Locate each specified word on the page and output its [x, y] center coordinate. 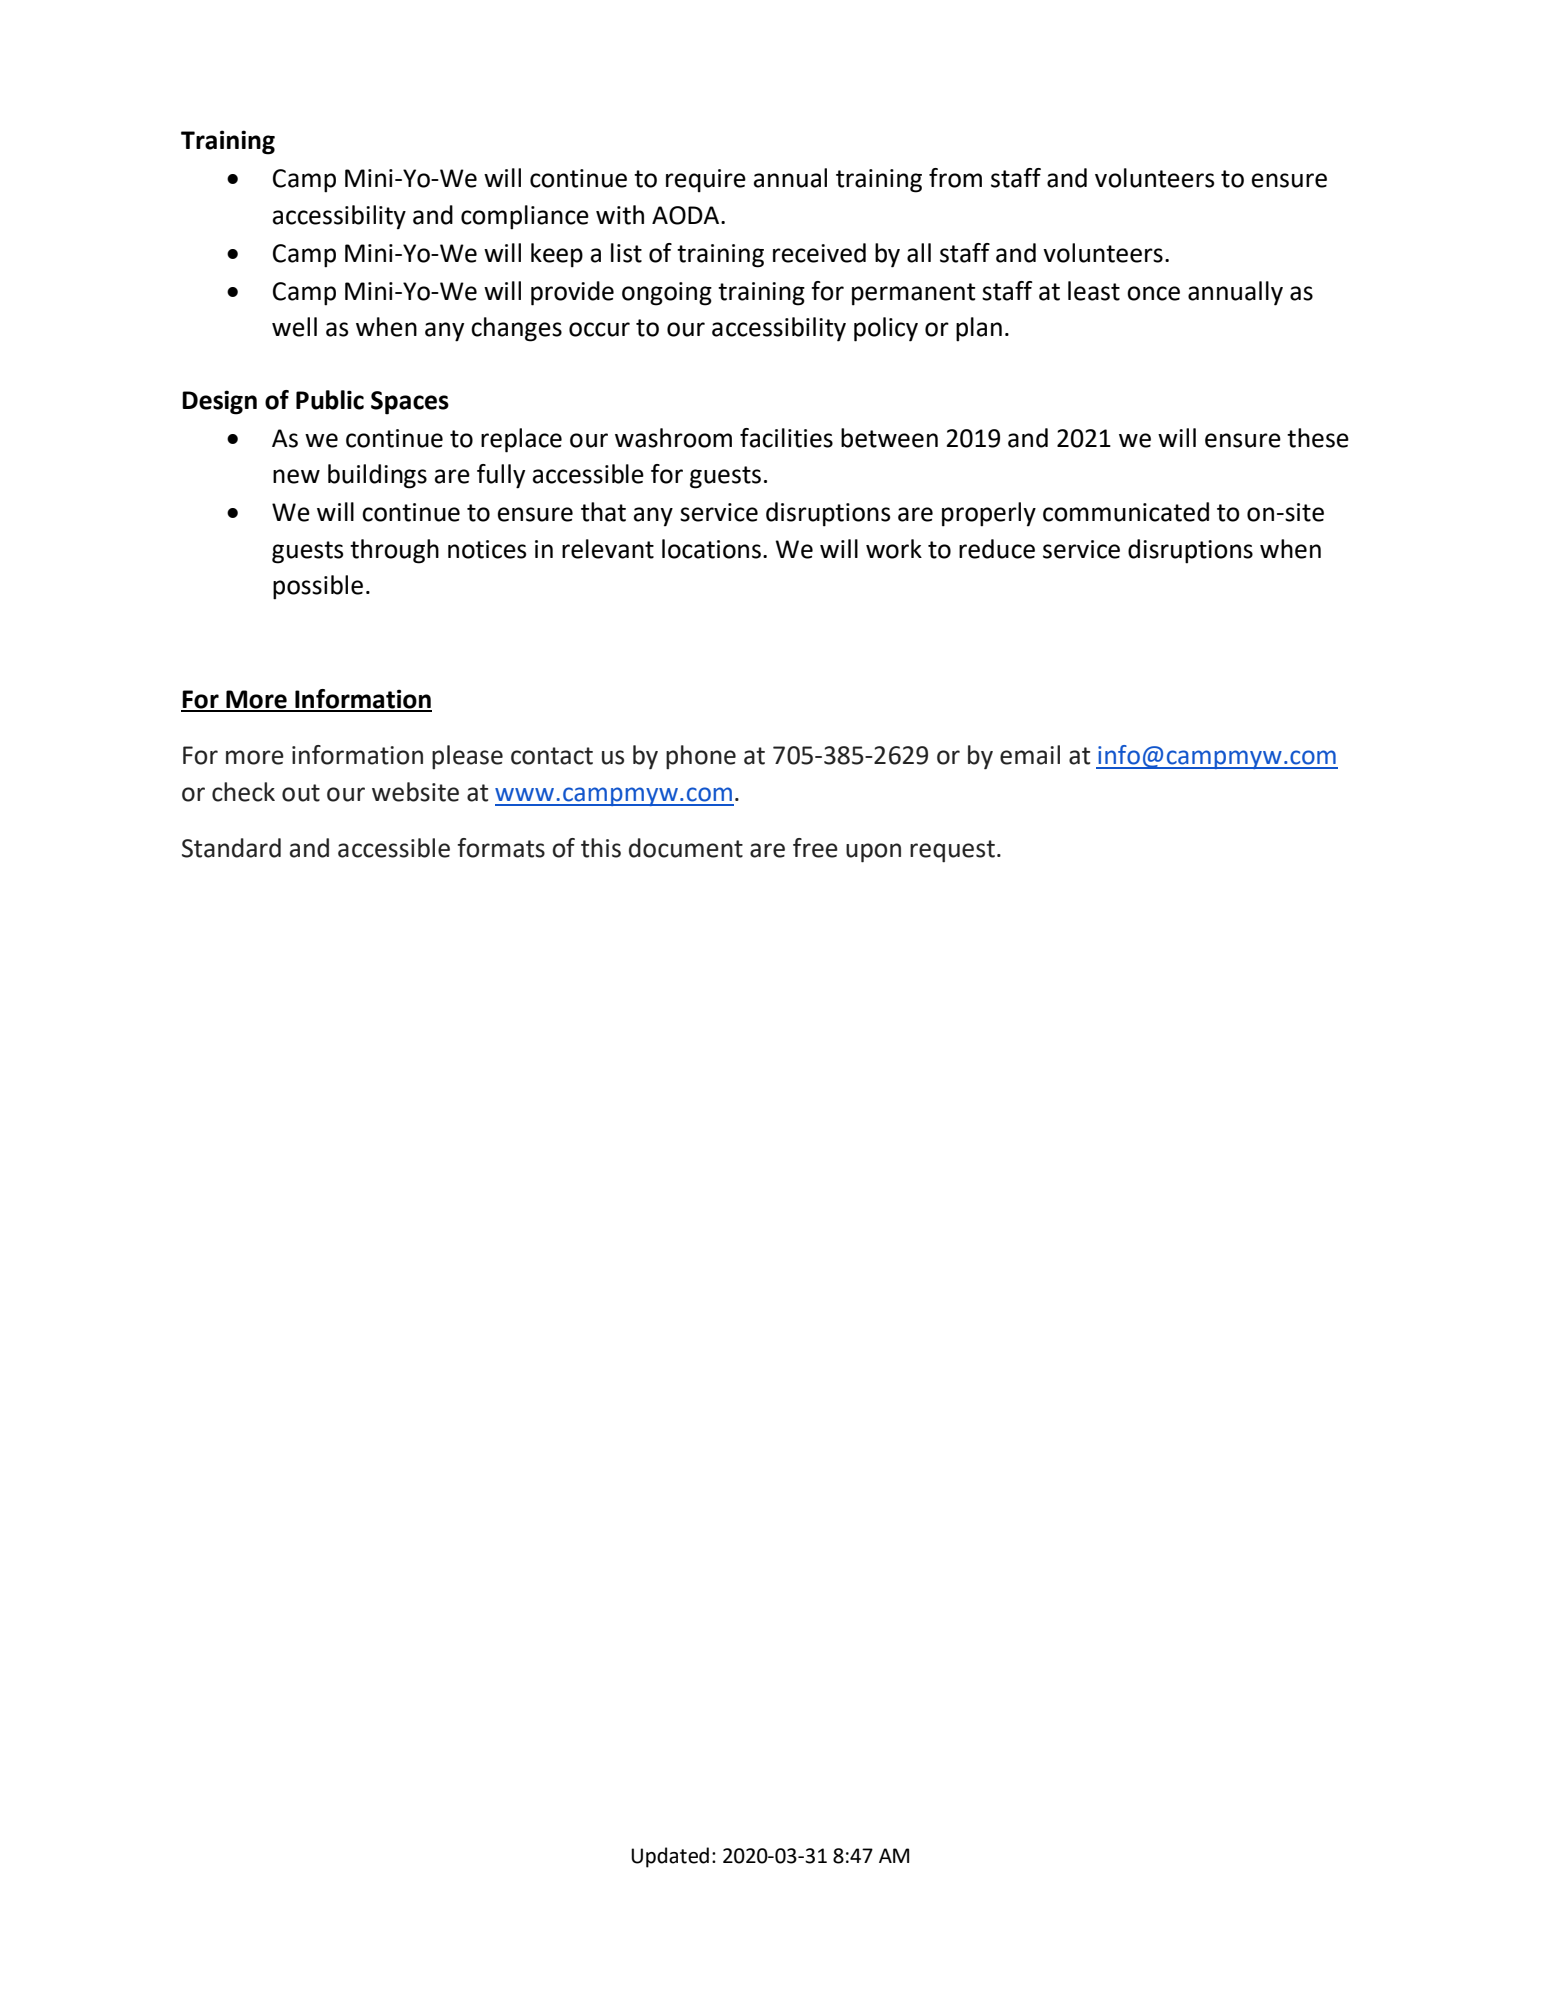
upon [873, 853]
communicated [1126, 512]
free [815, 848]
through [394, 551]
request [952, 851]
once [1153, 293]
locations [711, 549]
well [294, 327]
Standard [231, 848]
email [1030, 755]
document [686, 848]
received [819, 253]
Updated [670, 1857]
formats [501, 848]
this [601, 848]
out [301, 793]
